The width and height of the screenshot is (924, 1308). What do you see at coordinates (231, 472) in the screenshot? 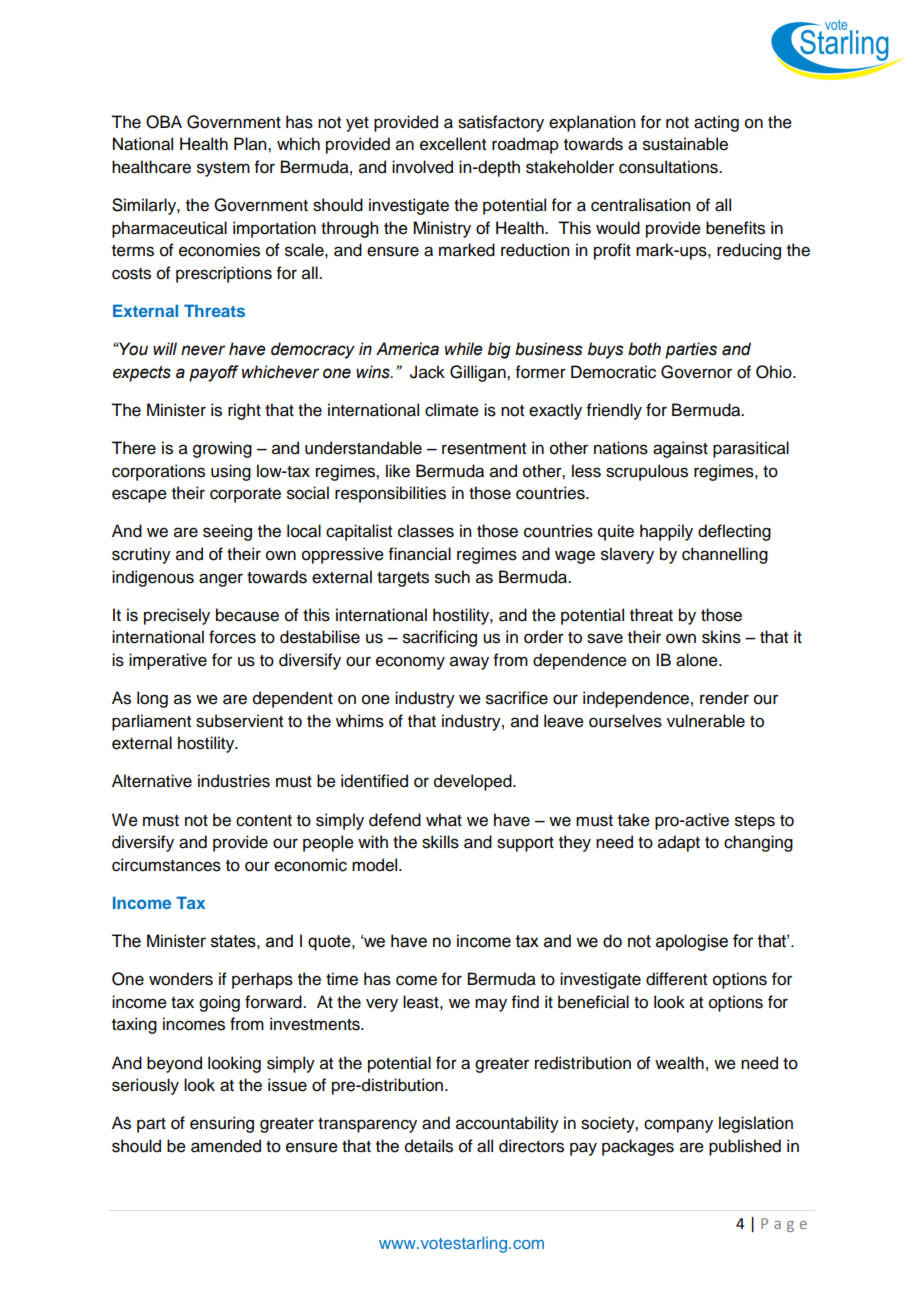
I see `using` at bounding box center [231, 472].
